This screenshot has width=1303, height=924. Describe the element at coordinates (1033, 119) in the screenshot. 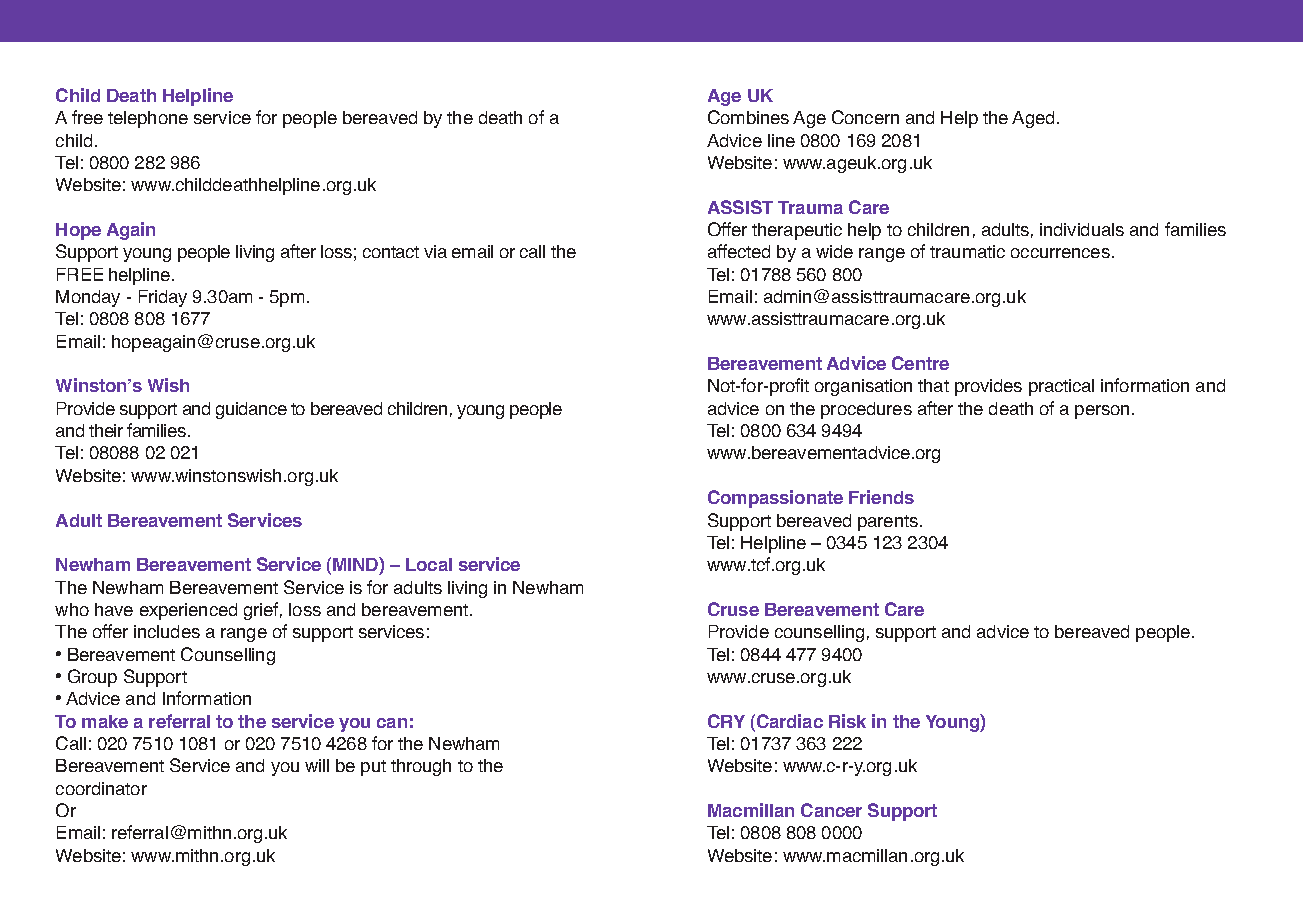

I see `Aged` at that location.
